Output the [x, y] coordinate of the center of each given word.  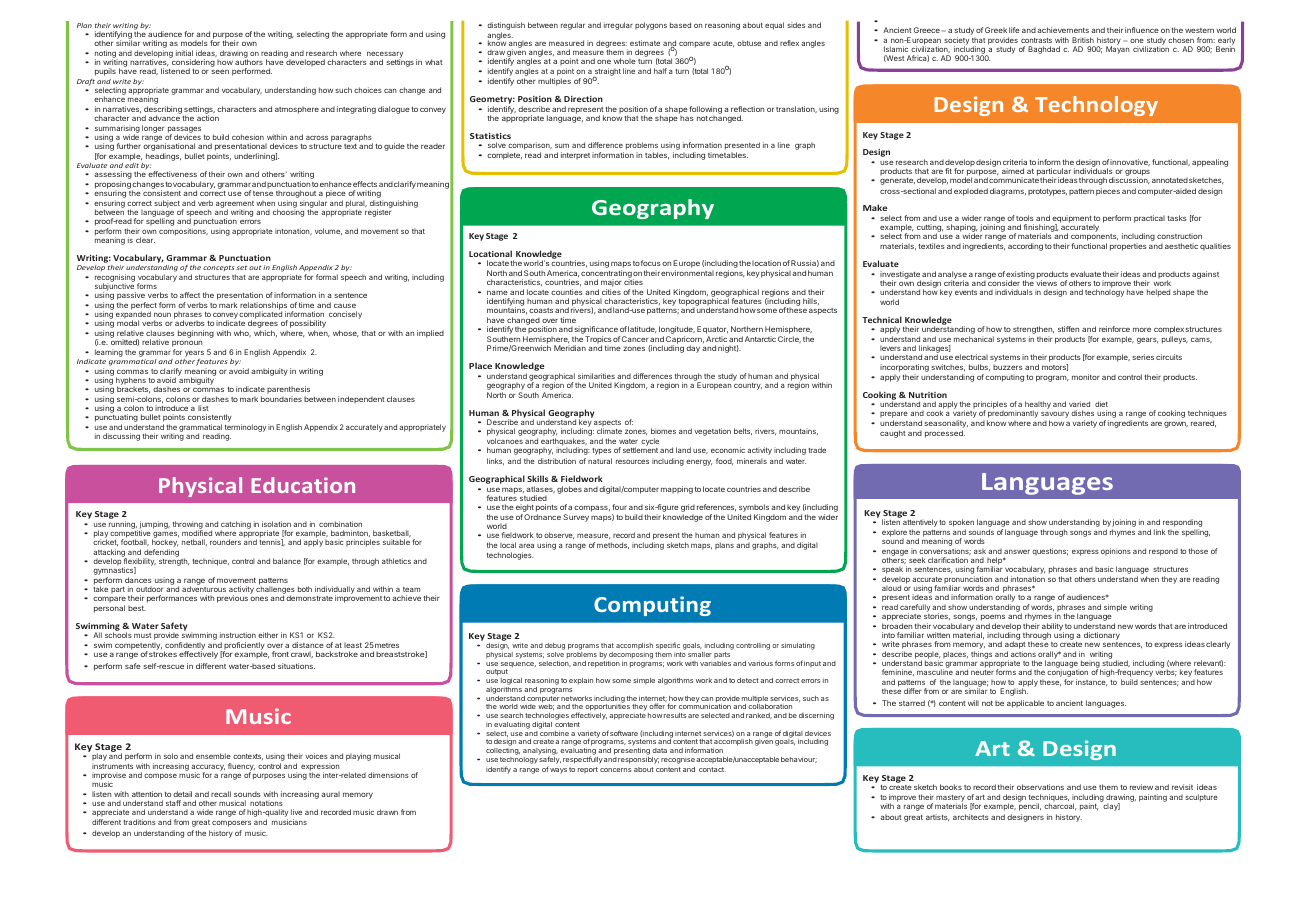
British [1083, 40]
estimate [645, 43]
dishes [1082, 413]
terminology [245, 428]
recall [221, 794]
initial [184, 53]
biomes [663, 431]
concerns [615, 770]
